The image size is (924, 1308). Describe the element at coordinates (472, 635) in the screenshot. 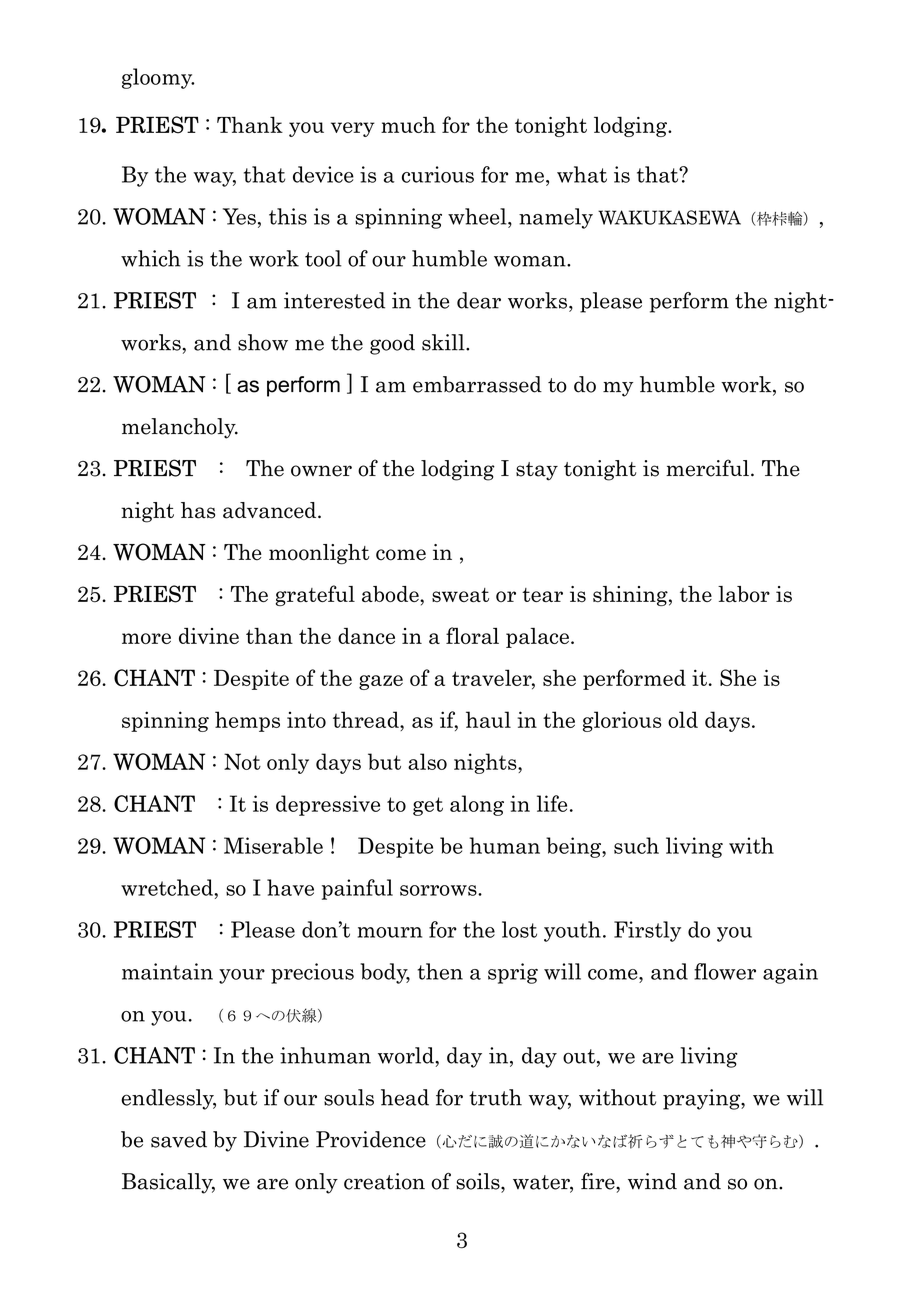

I see `floral` at that location.
